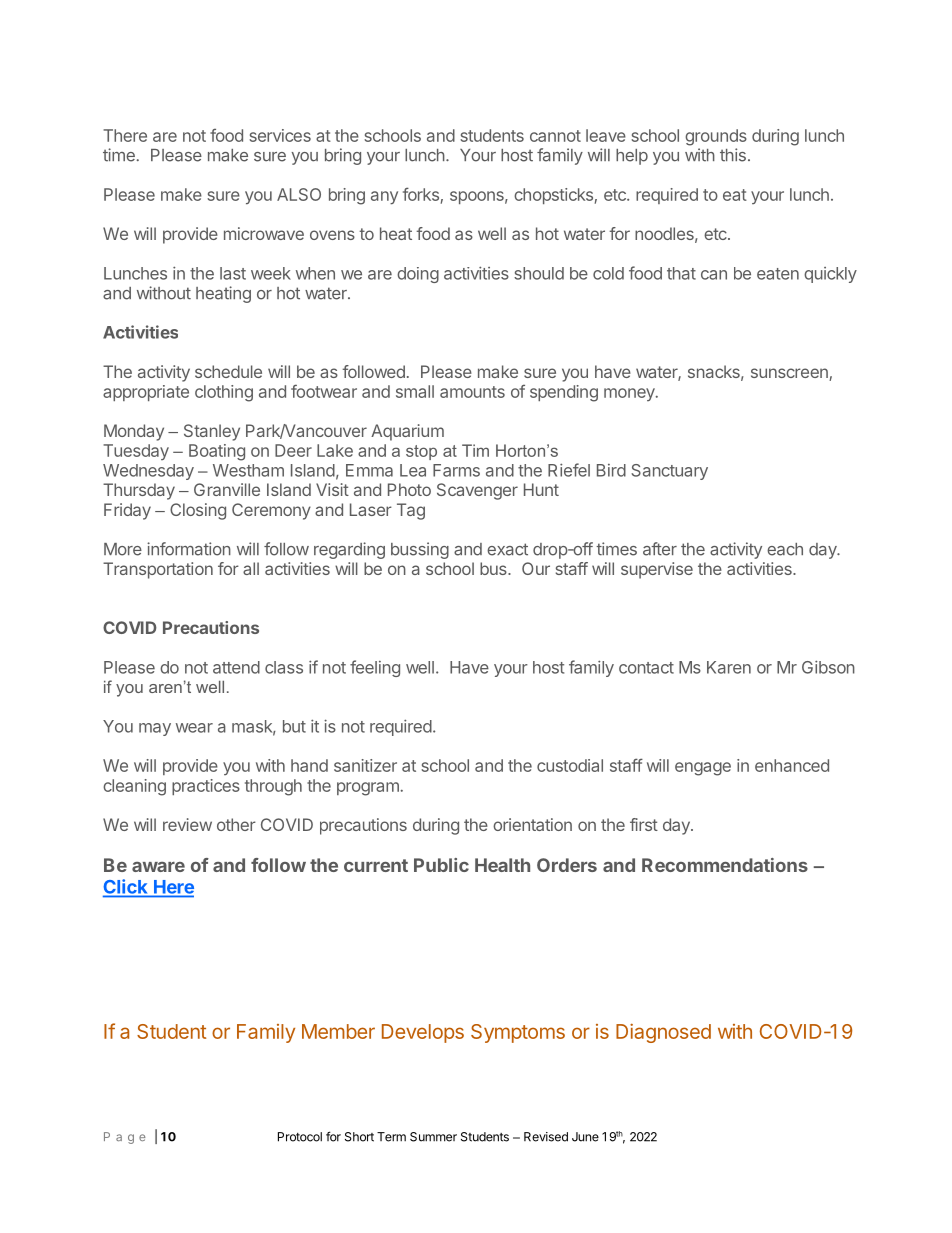 Image resolution: width=952 pixels, height=1233 pixels. What do you see at coordinates (502, 865) in the screenshot?
I see `Health` at bounding box center [502, 865].
